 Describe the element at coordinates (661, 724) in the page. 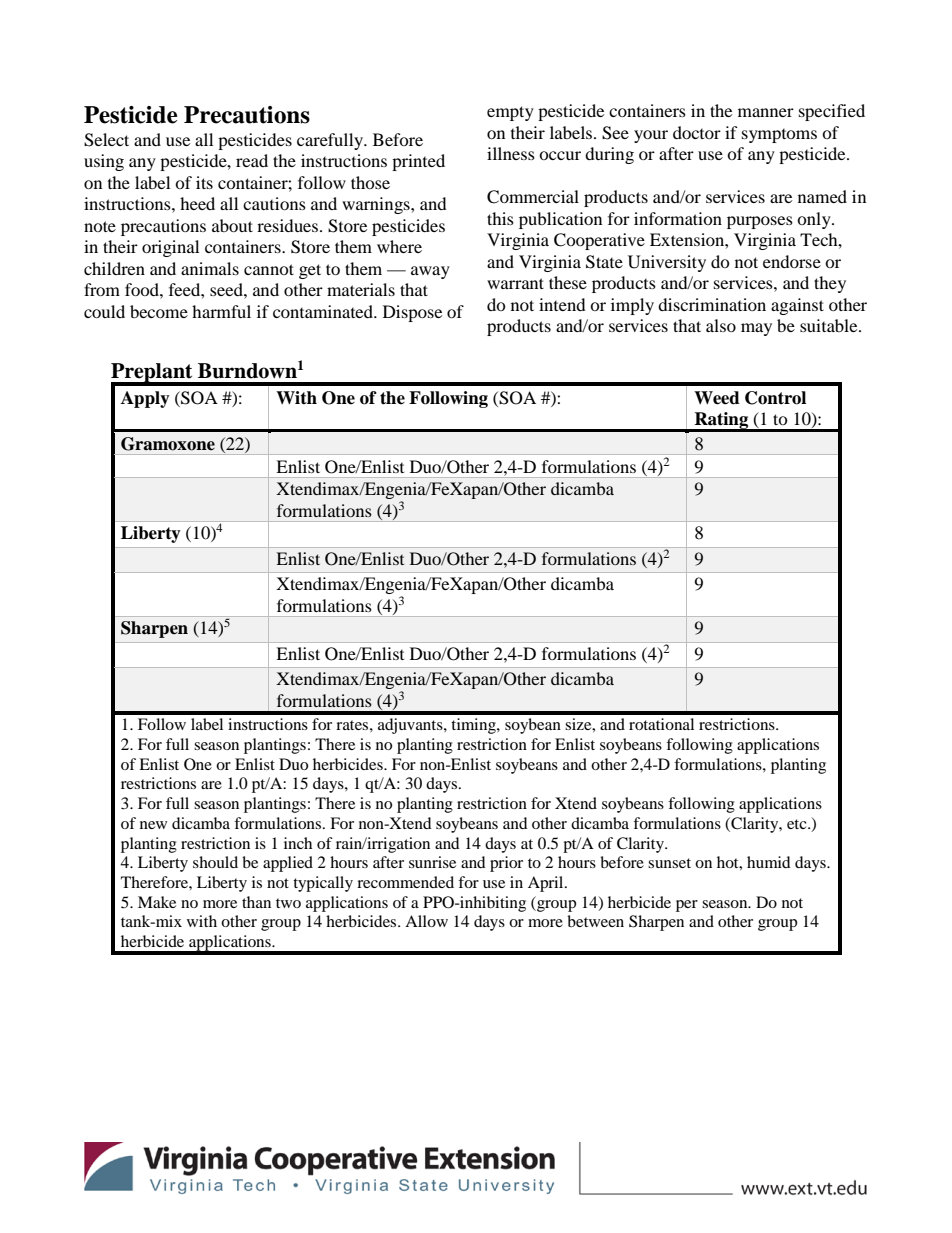

I see `rotational` at that location.
